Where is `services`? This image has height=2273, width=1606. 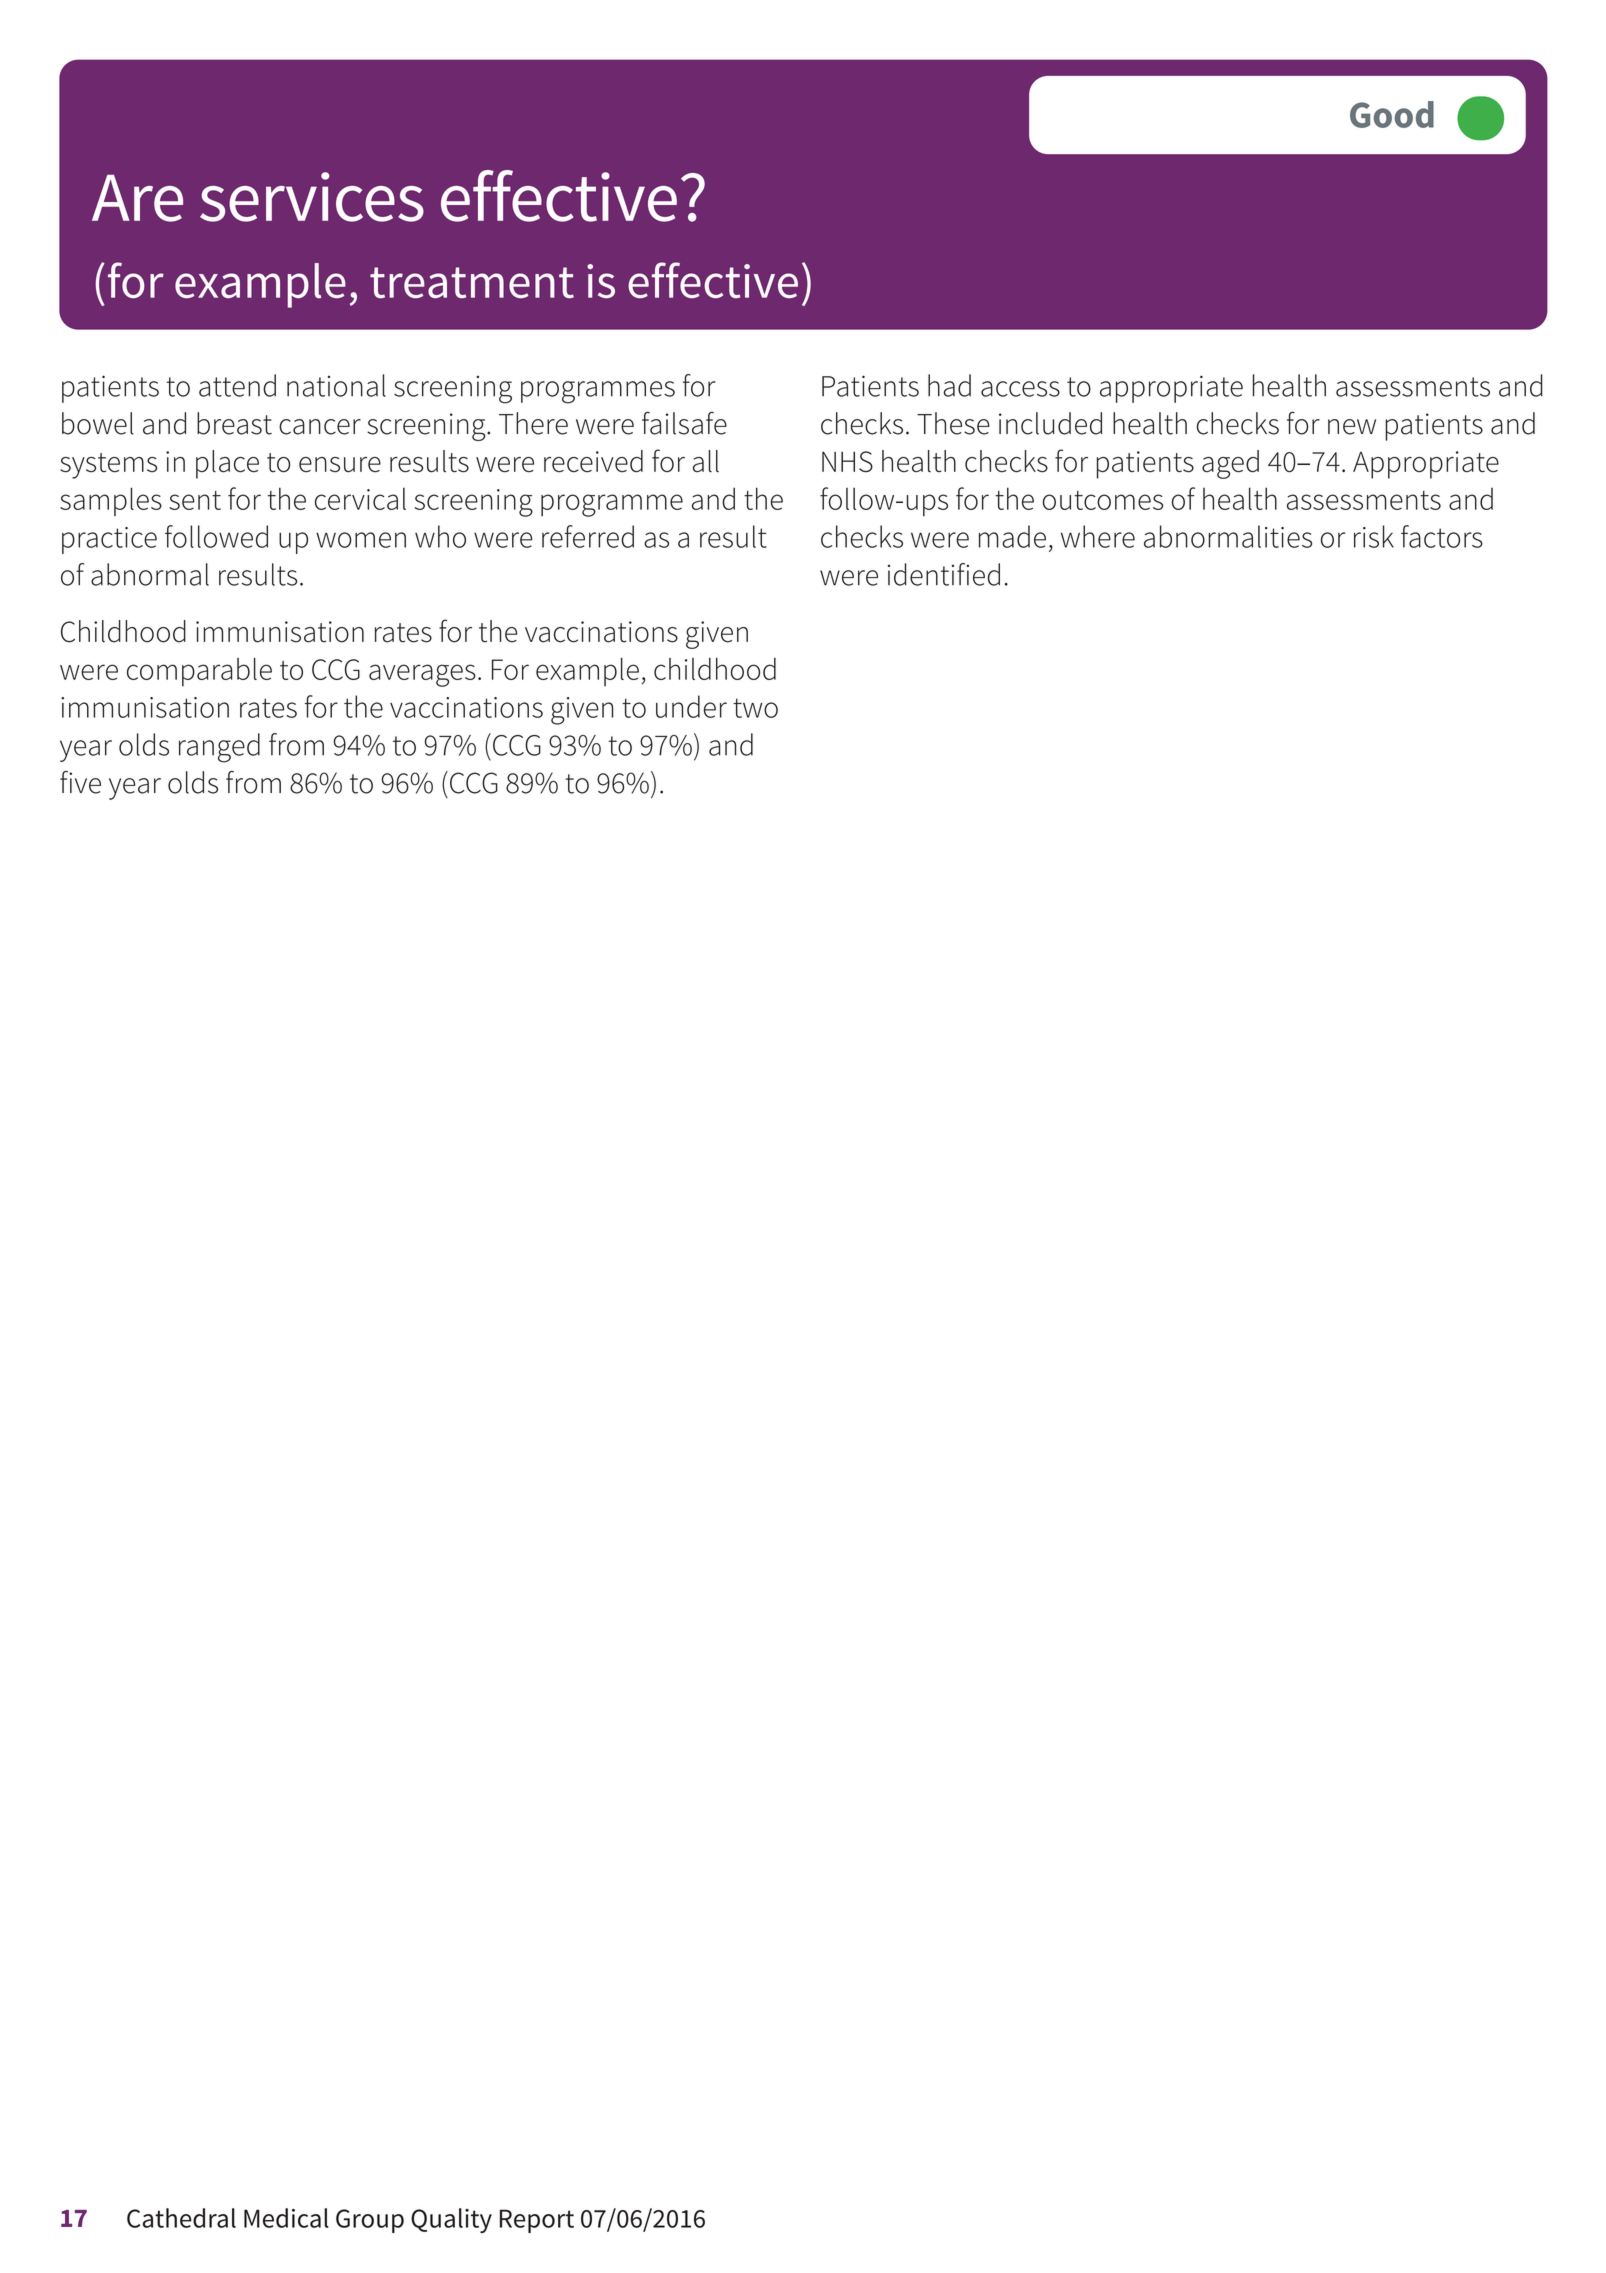
services is located at coordinates (312, 197).
